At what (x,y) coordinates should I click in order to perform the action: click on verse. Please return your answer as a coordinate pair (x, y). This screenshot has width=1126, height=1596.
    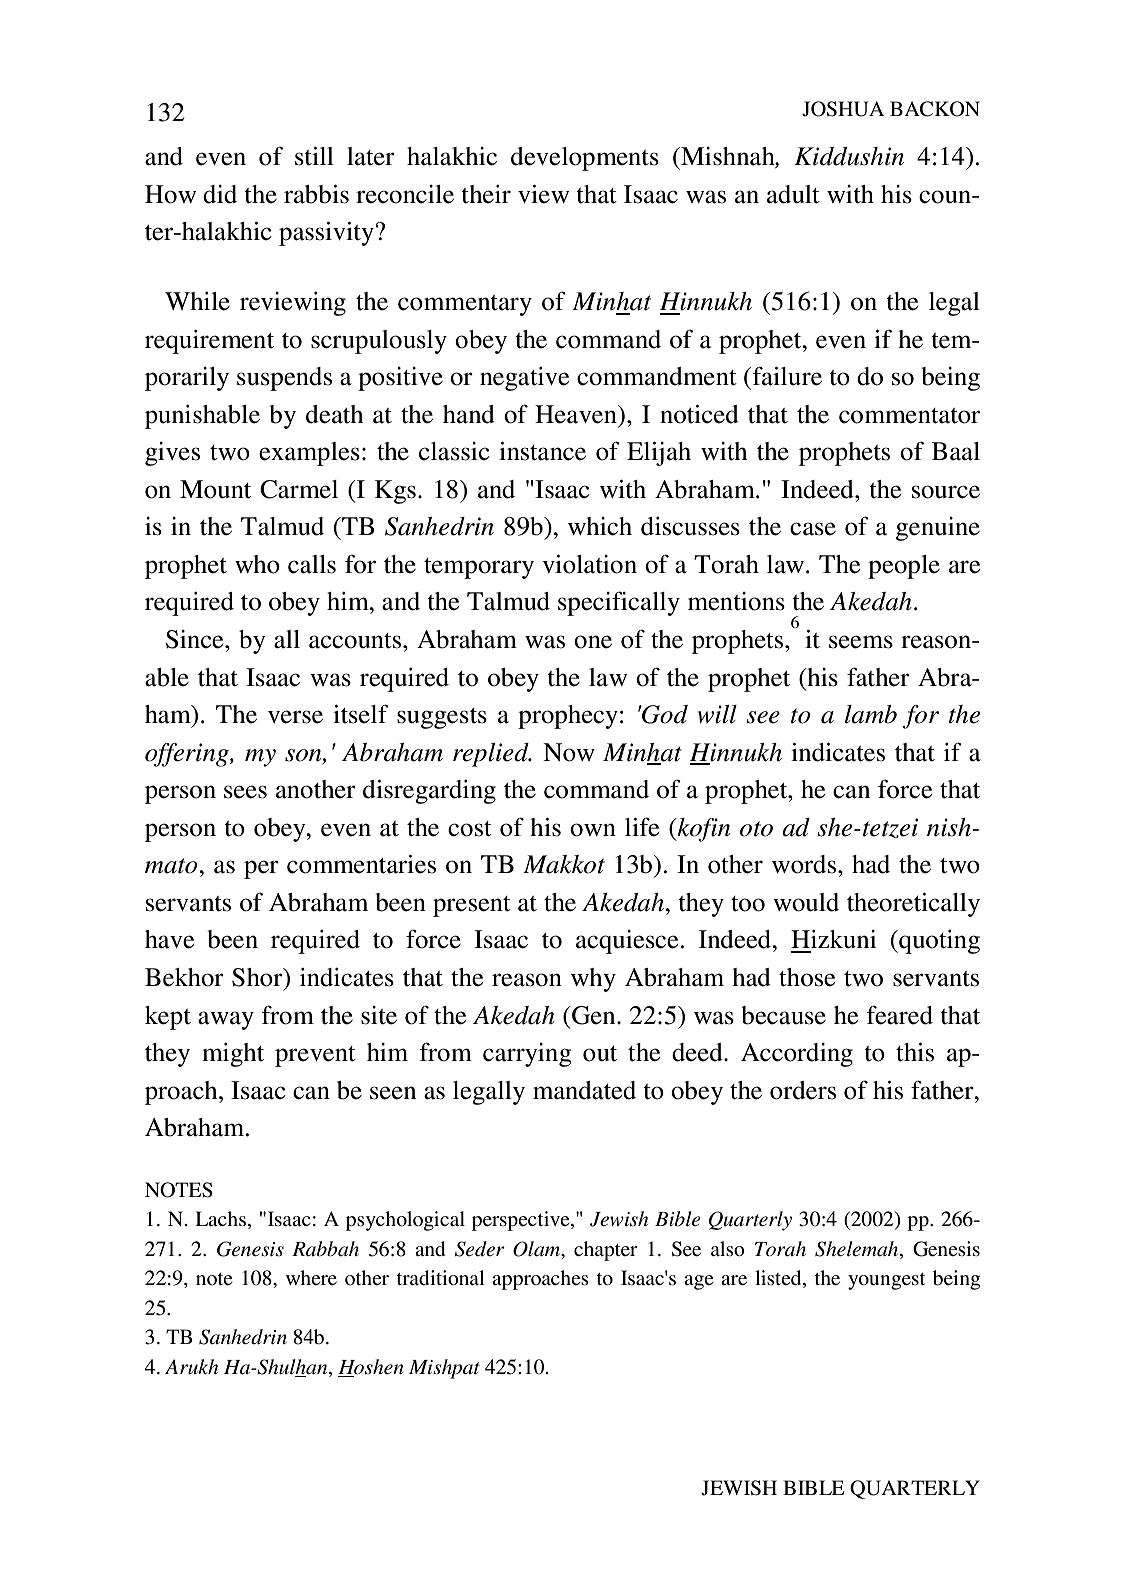
    Looking at the image, I should click on (295, 717).
